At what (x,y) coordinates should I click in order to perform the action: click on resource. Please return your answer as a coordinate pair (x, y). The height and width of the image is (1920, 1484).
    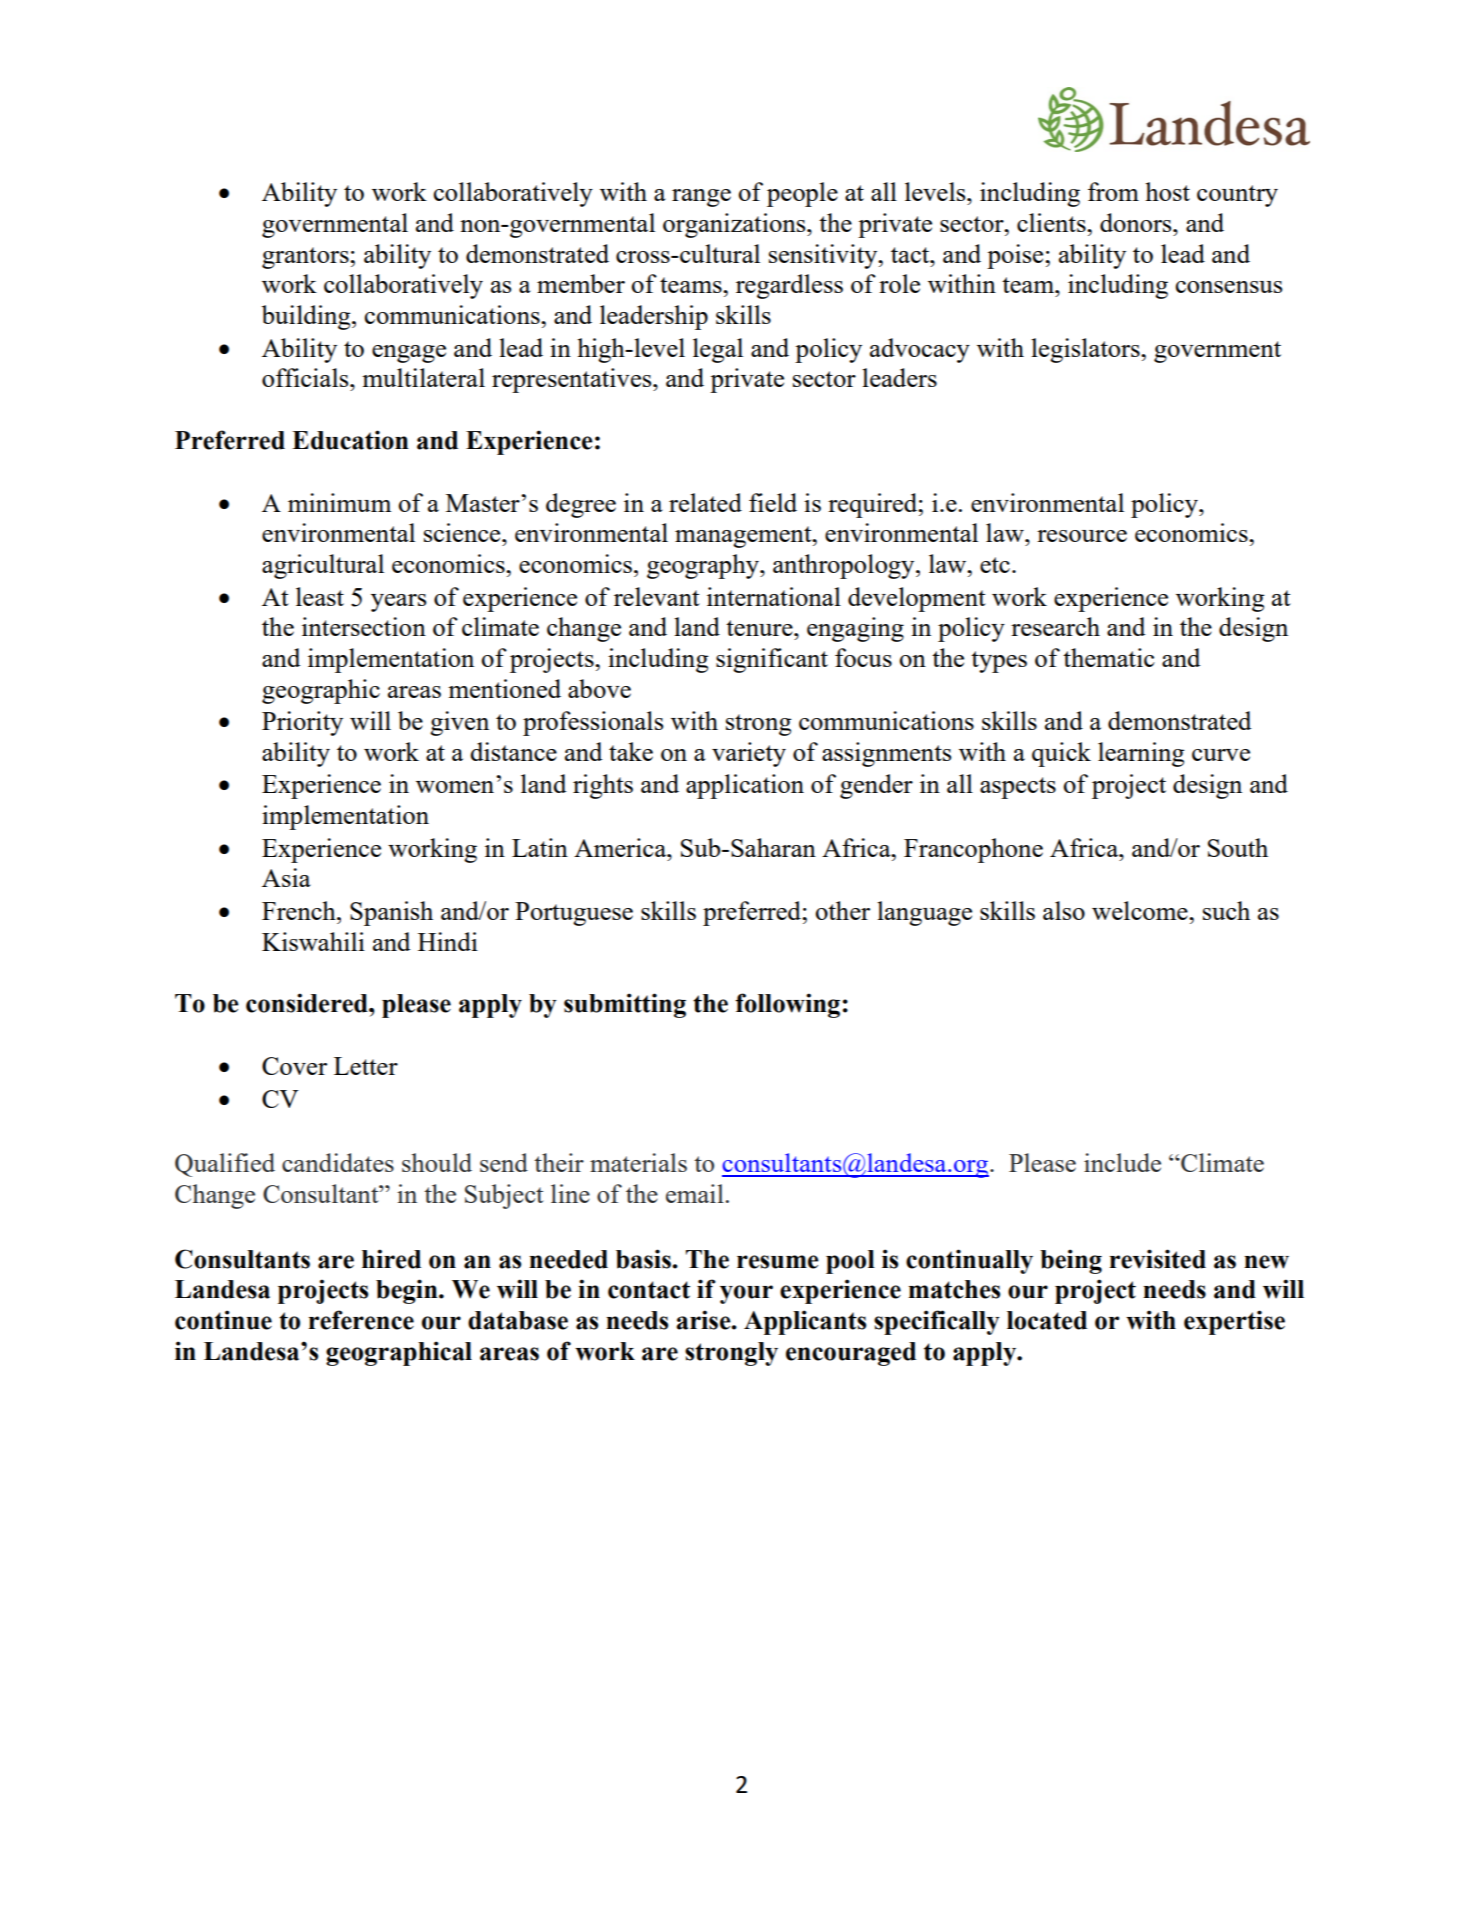
    Looking at the image, I should click on (1082, 536).
